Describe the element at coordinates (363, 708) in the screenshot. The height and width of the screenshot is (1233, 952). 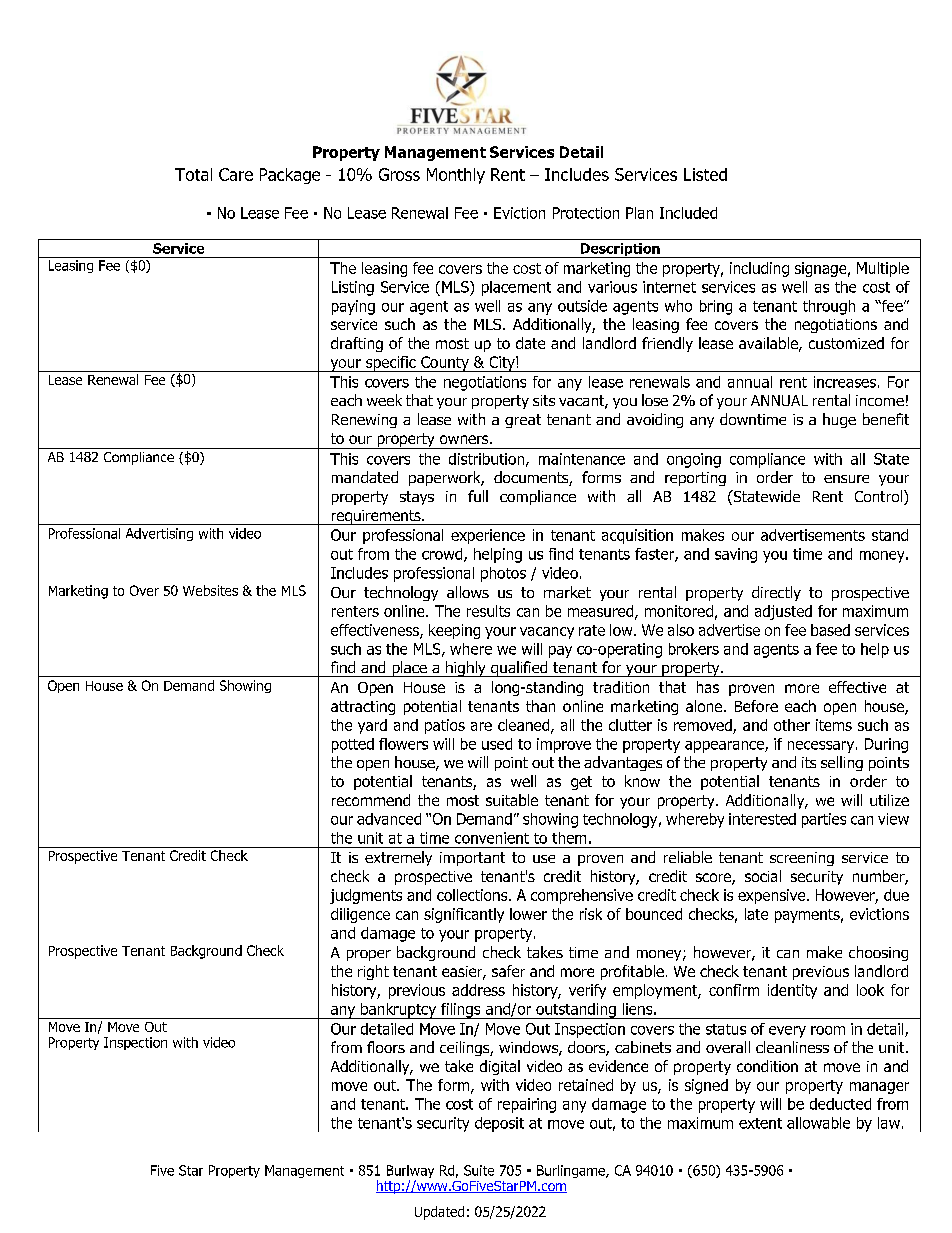
I see `attracting` at that location.
